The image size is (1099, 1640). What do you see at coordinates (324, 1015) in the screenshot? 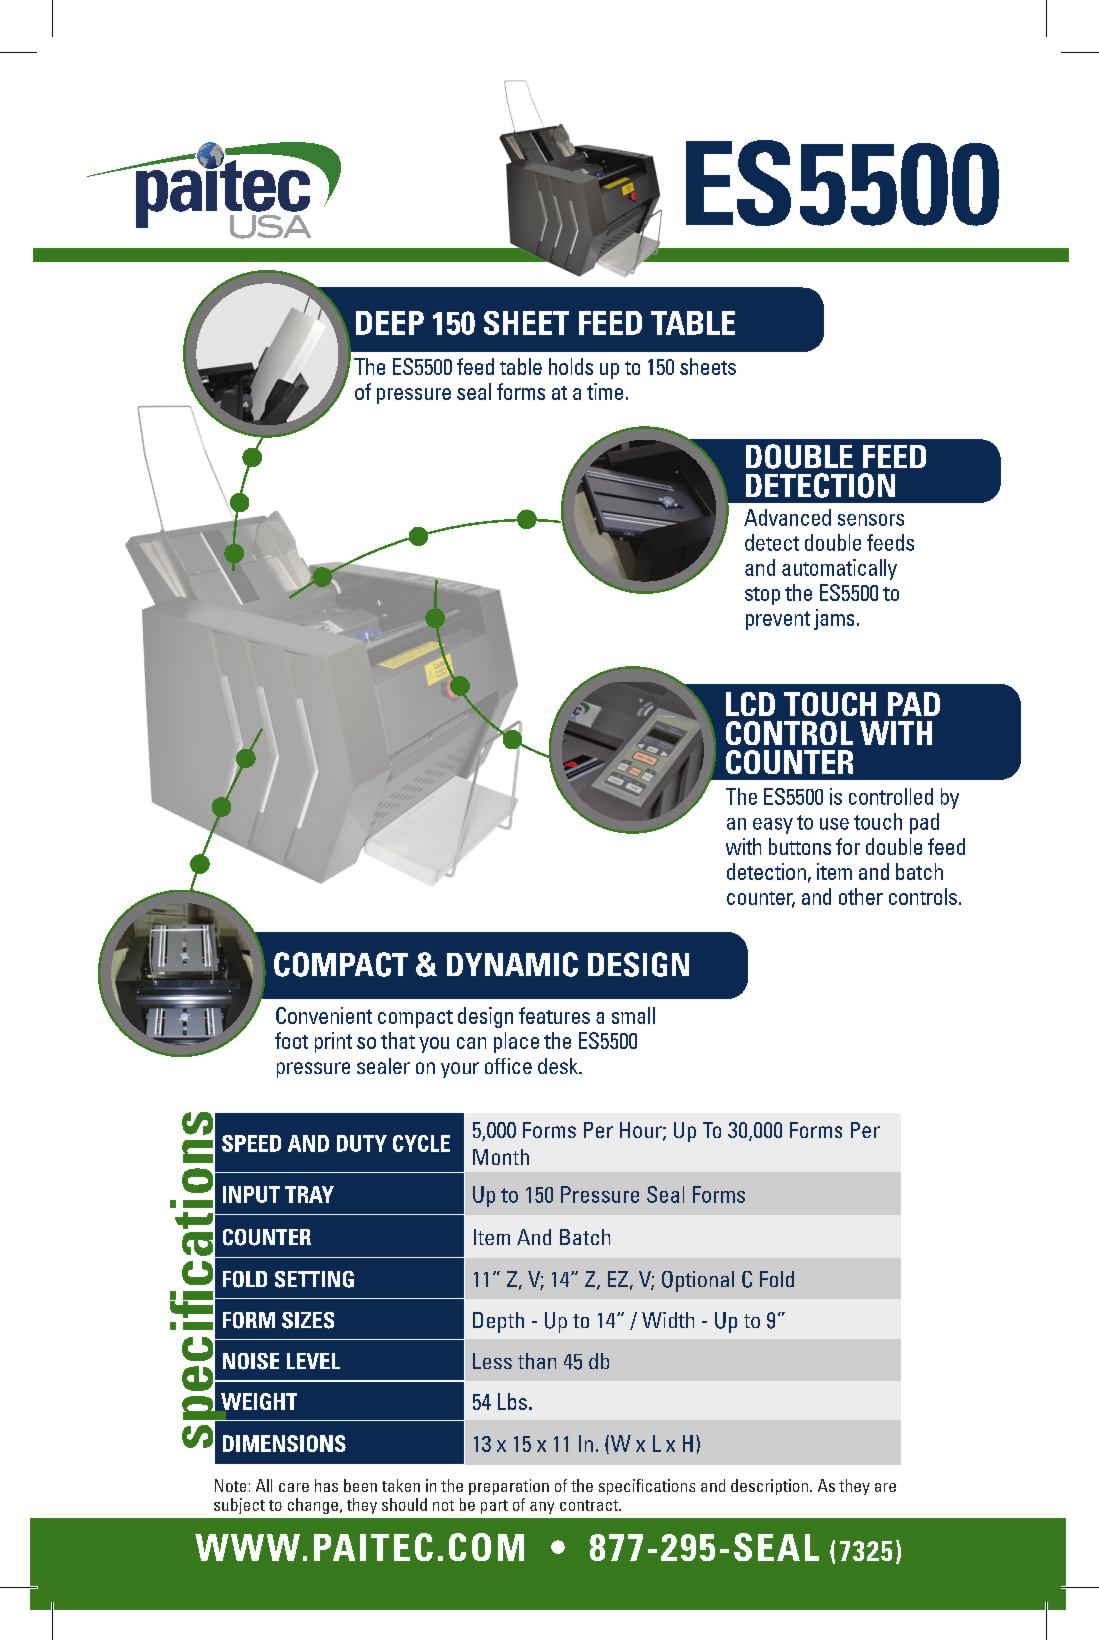
I see `Convenient` at bounding box center [324, 1015].
